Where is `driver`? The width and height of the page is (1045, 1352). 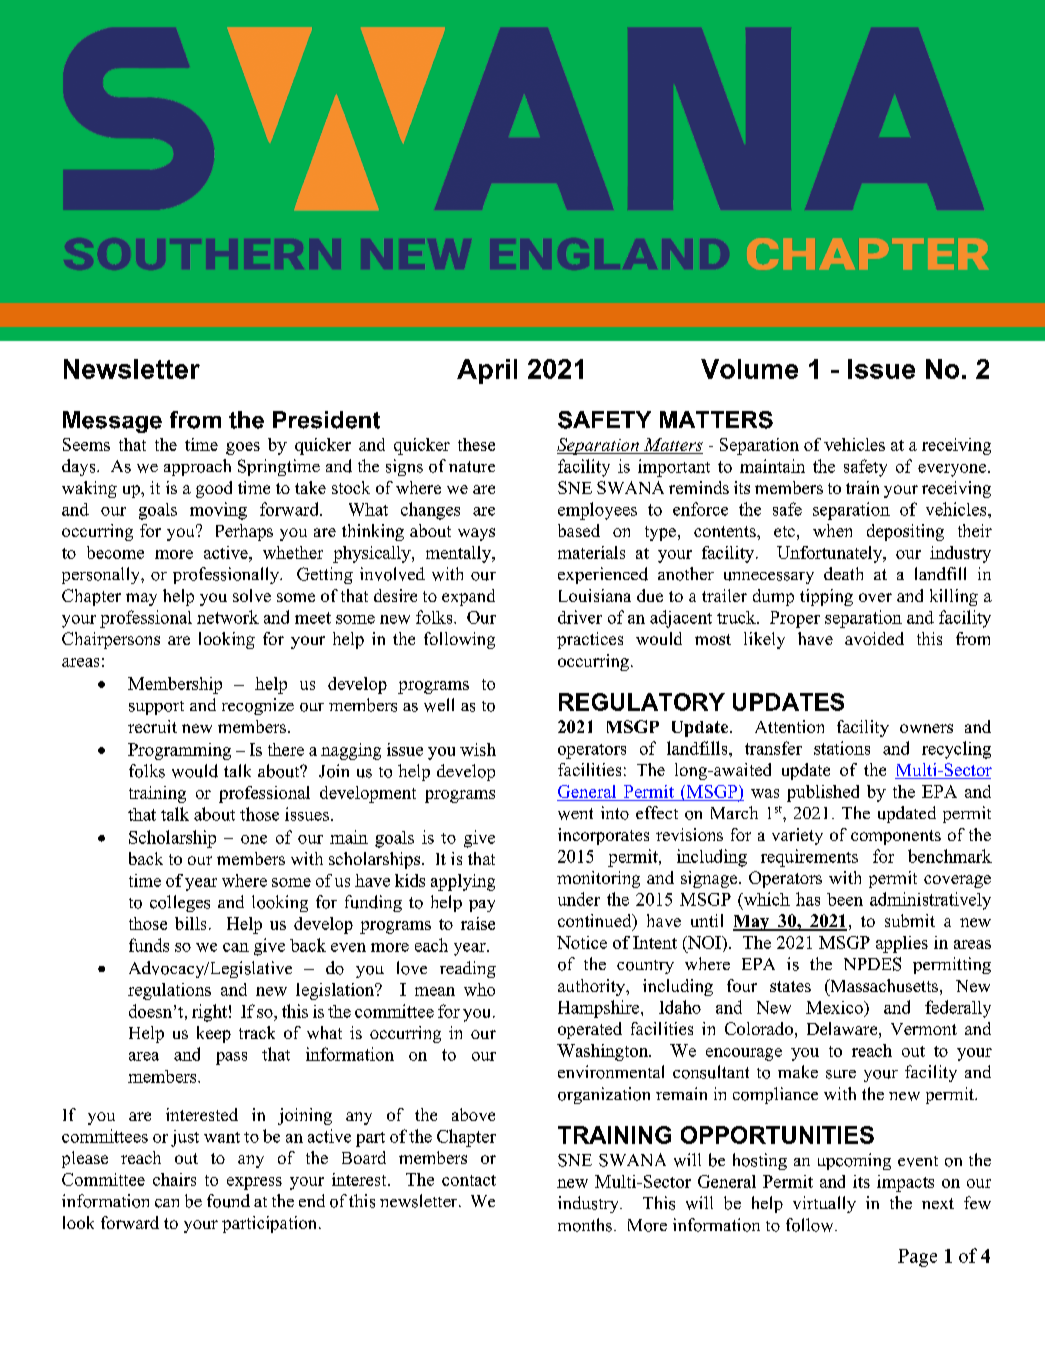 driver is located at coordinates (580, 617).
